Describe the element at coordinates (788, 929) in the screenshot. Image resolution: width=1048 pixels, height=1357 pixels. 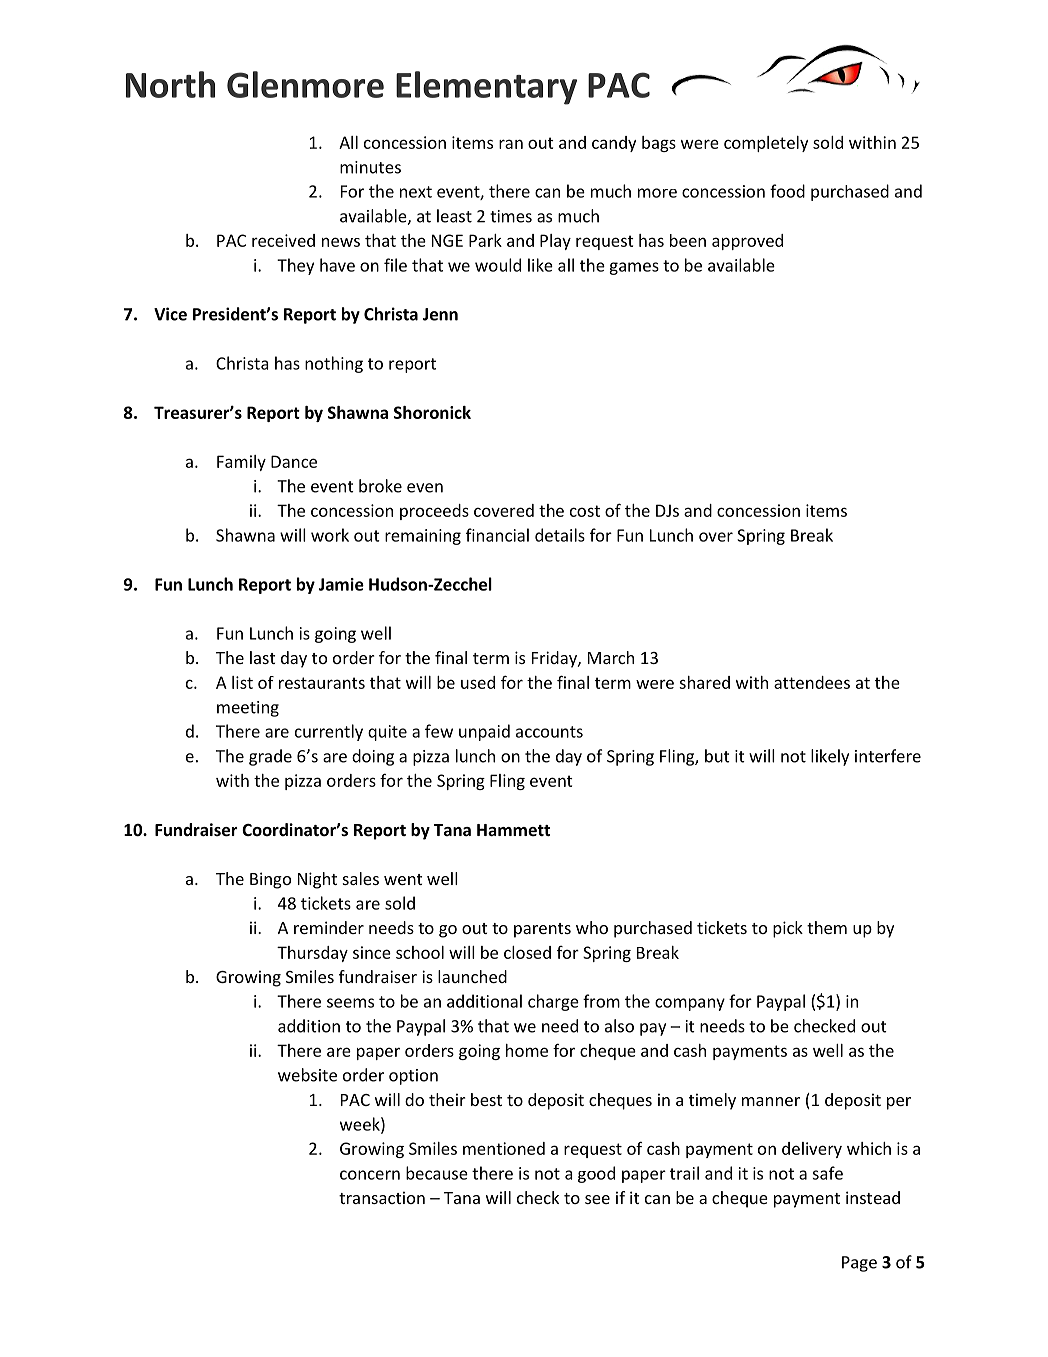
I see `pick` at that location.
